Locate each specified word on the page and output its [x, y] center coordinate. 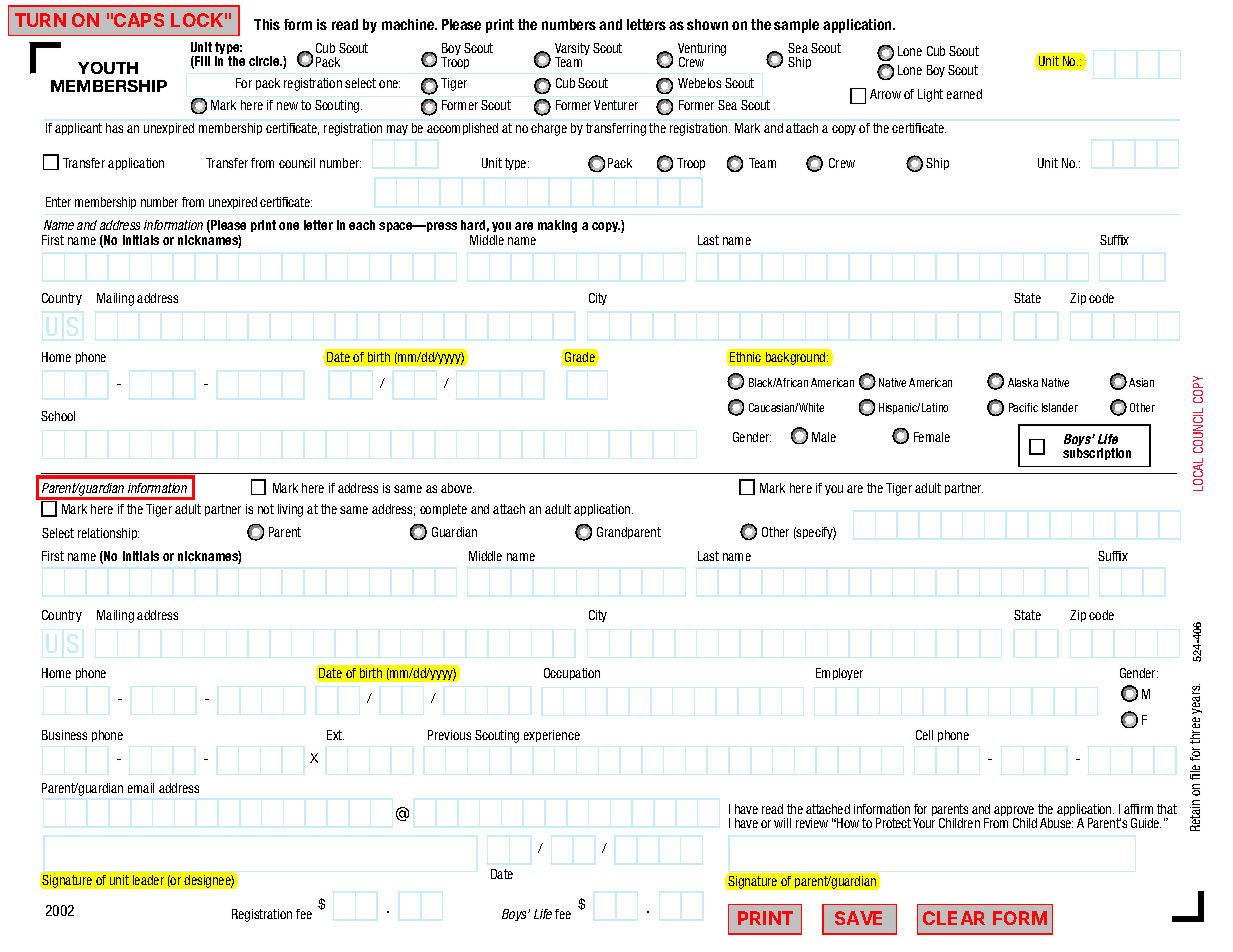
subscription [1097, 454]
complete [443, 510]
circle [265, 61]
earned [964, 94]
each [362, 225]
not [266, 509]
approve [1015, 813]
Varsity [572, 50]
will [782, 823]
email [141, 788]
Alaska [1023, 382]
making [557, 226]
